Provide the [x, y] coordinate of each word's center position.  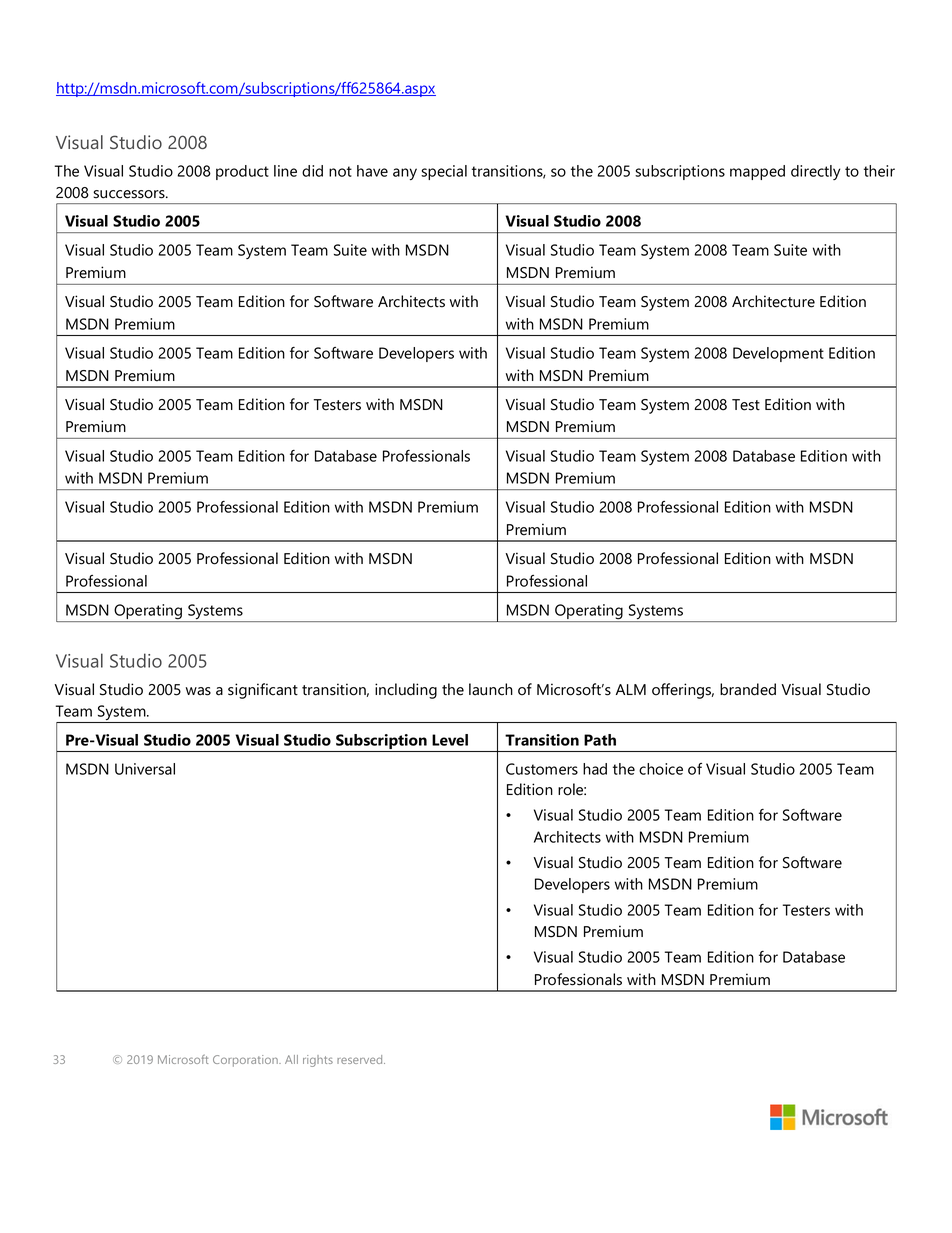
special [444, 172]
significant [263, 691]
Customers [542, 769]
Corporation [246, 1061]
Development [778, 354]
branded [748, 689]
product [242, 172]
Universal [145, 769]
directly [815, 172]
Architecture [773, 301]
